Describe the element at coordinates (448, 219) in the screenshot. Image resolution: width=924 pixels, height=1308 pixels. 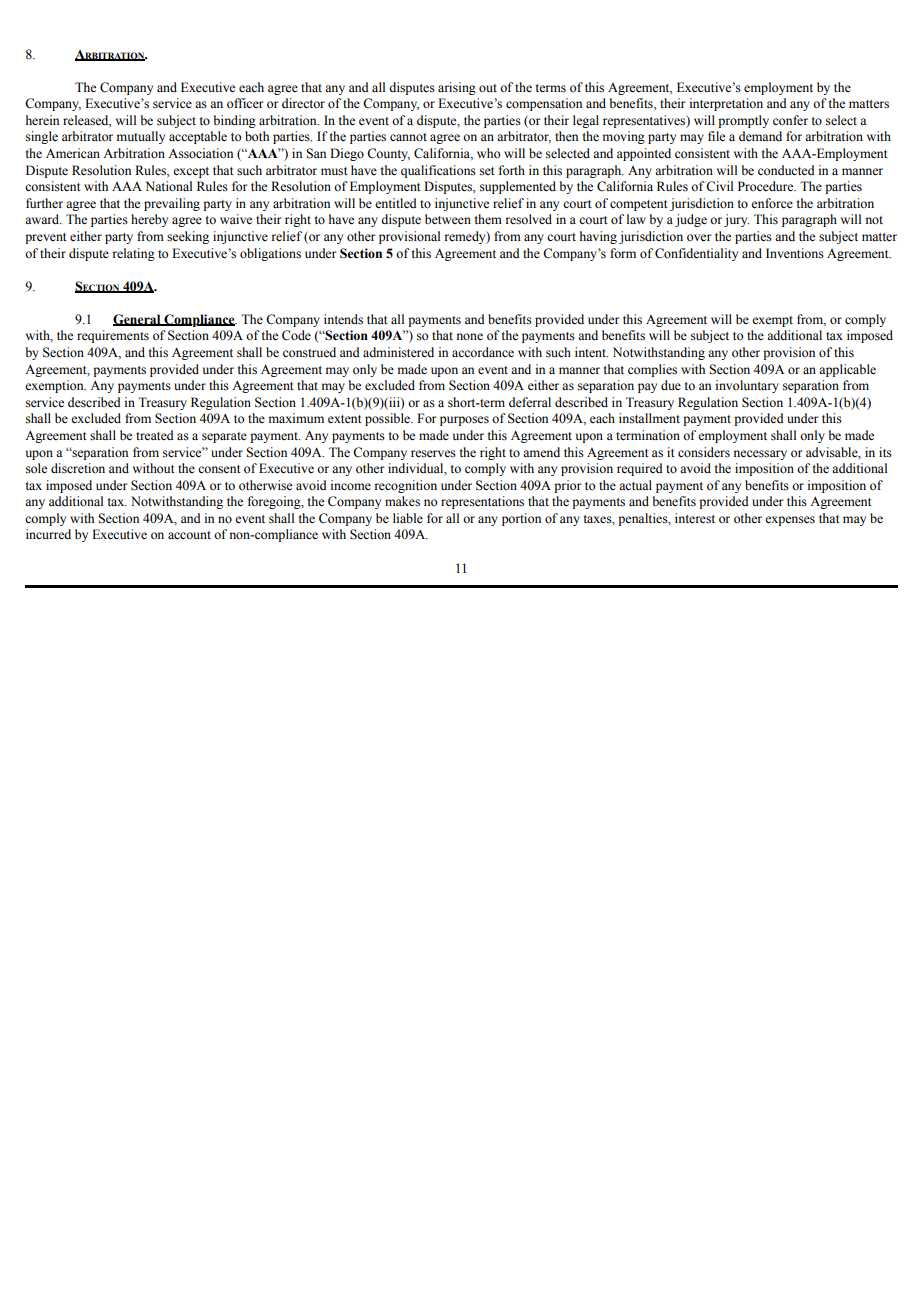
I see `between` at that location.
